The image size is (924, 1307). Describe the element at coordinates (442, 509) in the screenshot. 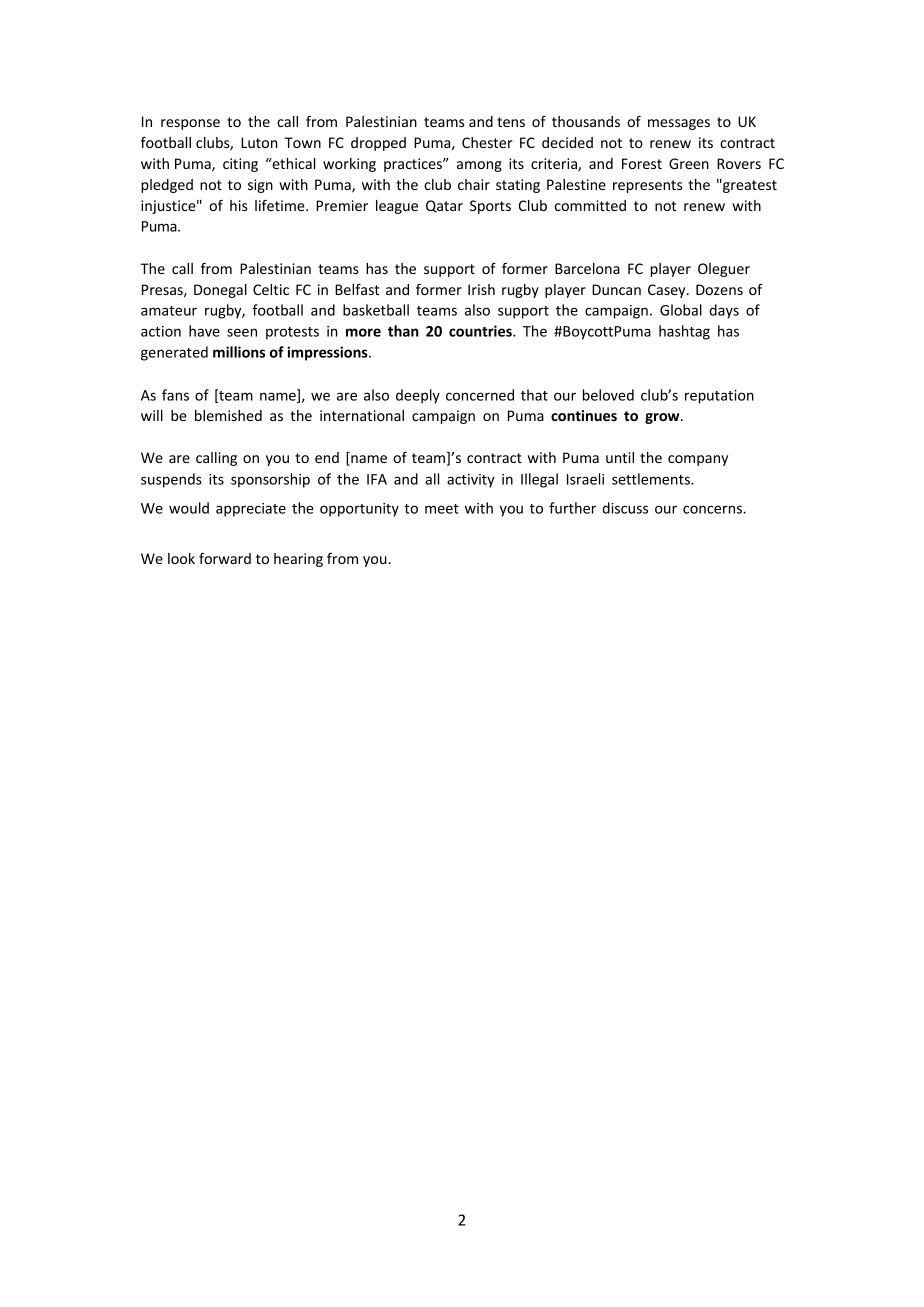

I see `meet` at that location.
